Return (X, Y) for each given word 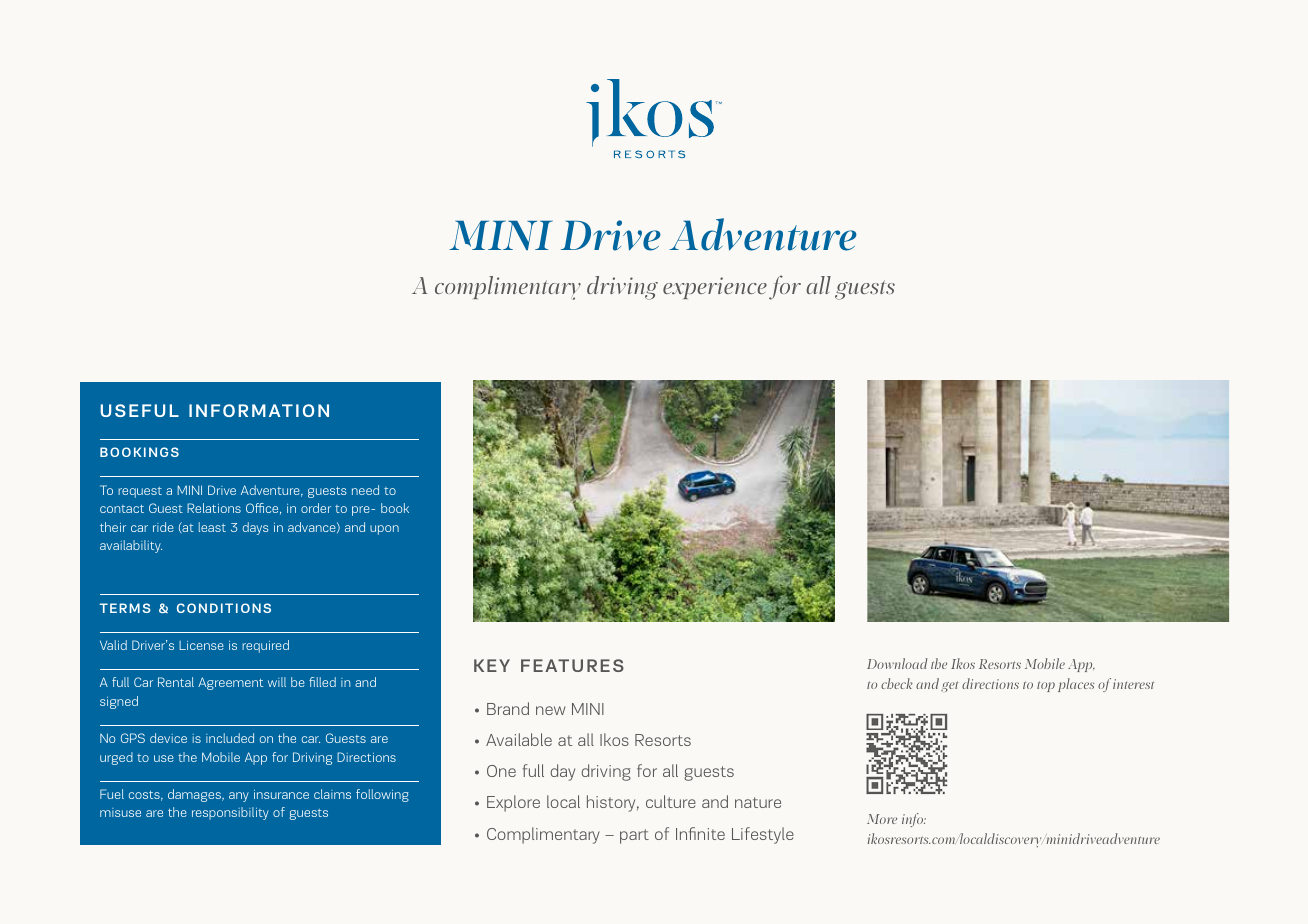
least (212, 527)
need (365, 490)
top (1046, 686)
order (316, 508)
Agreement (230, 683)
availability (131, 546)
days (255, 528)
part (634, 836)
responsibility (230, 813)
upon (384, 530)
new (550, 710)
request (140, 492)
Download (897, 663)
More (882, 819)
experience (715, 288)
